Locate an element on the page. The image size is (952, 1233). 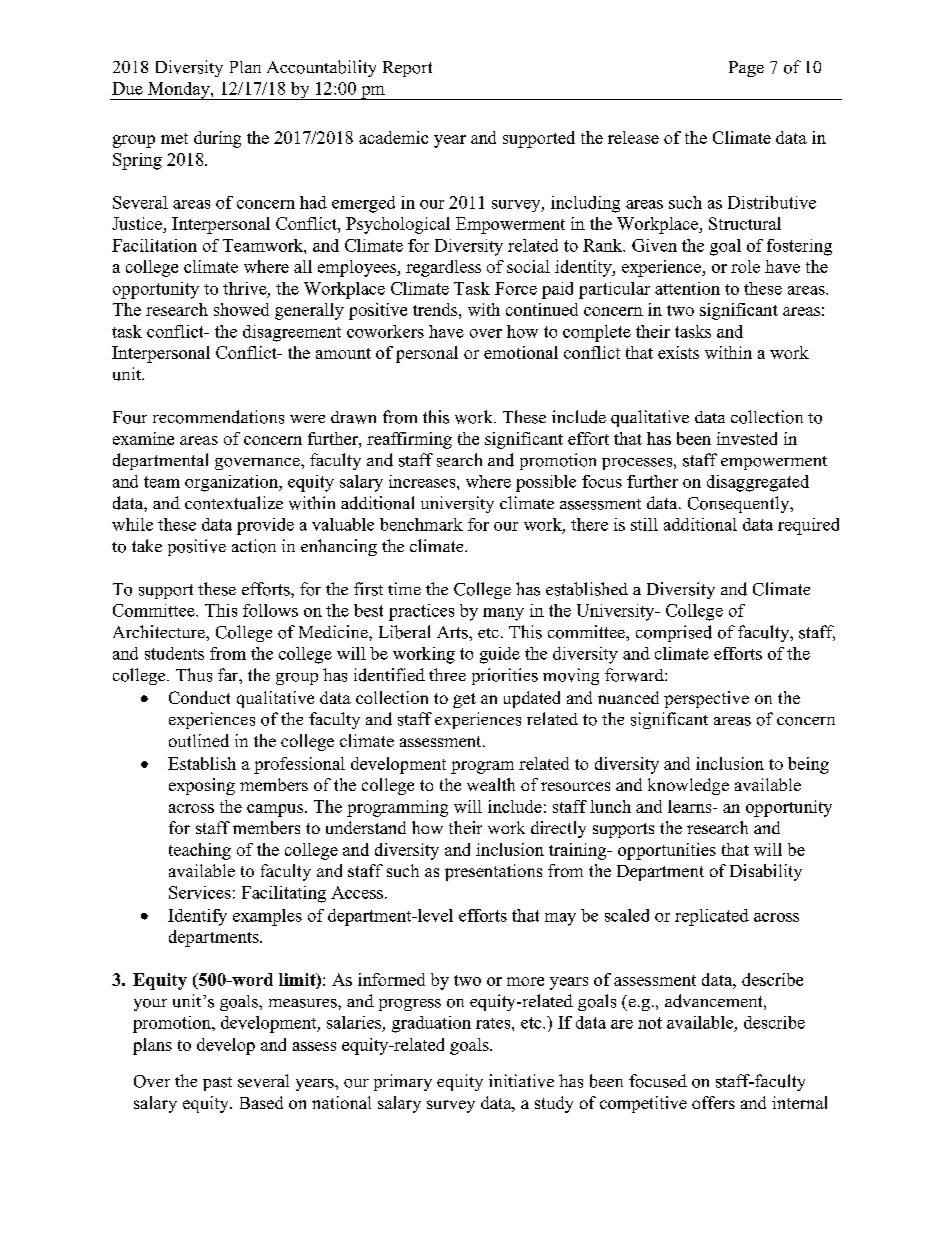
get is located at coordinates (464, 700).
